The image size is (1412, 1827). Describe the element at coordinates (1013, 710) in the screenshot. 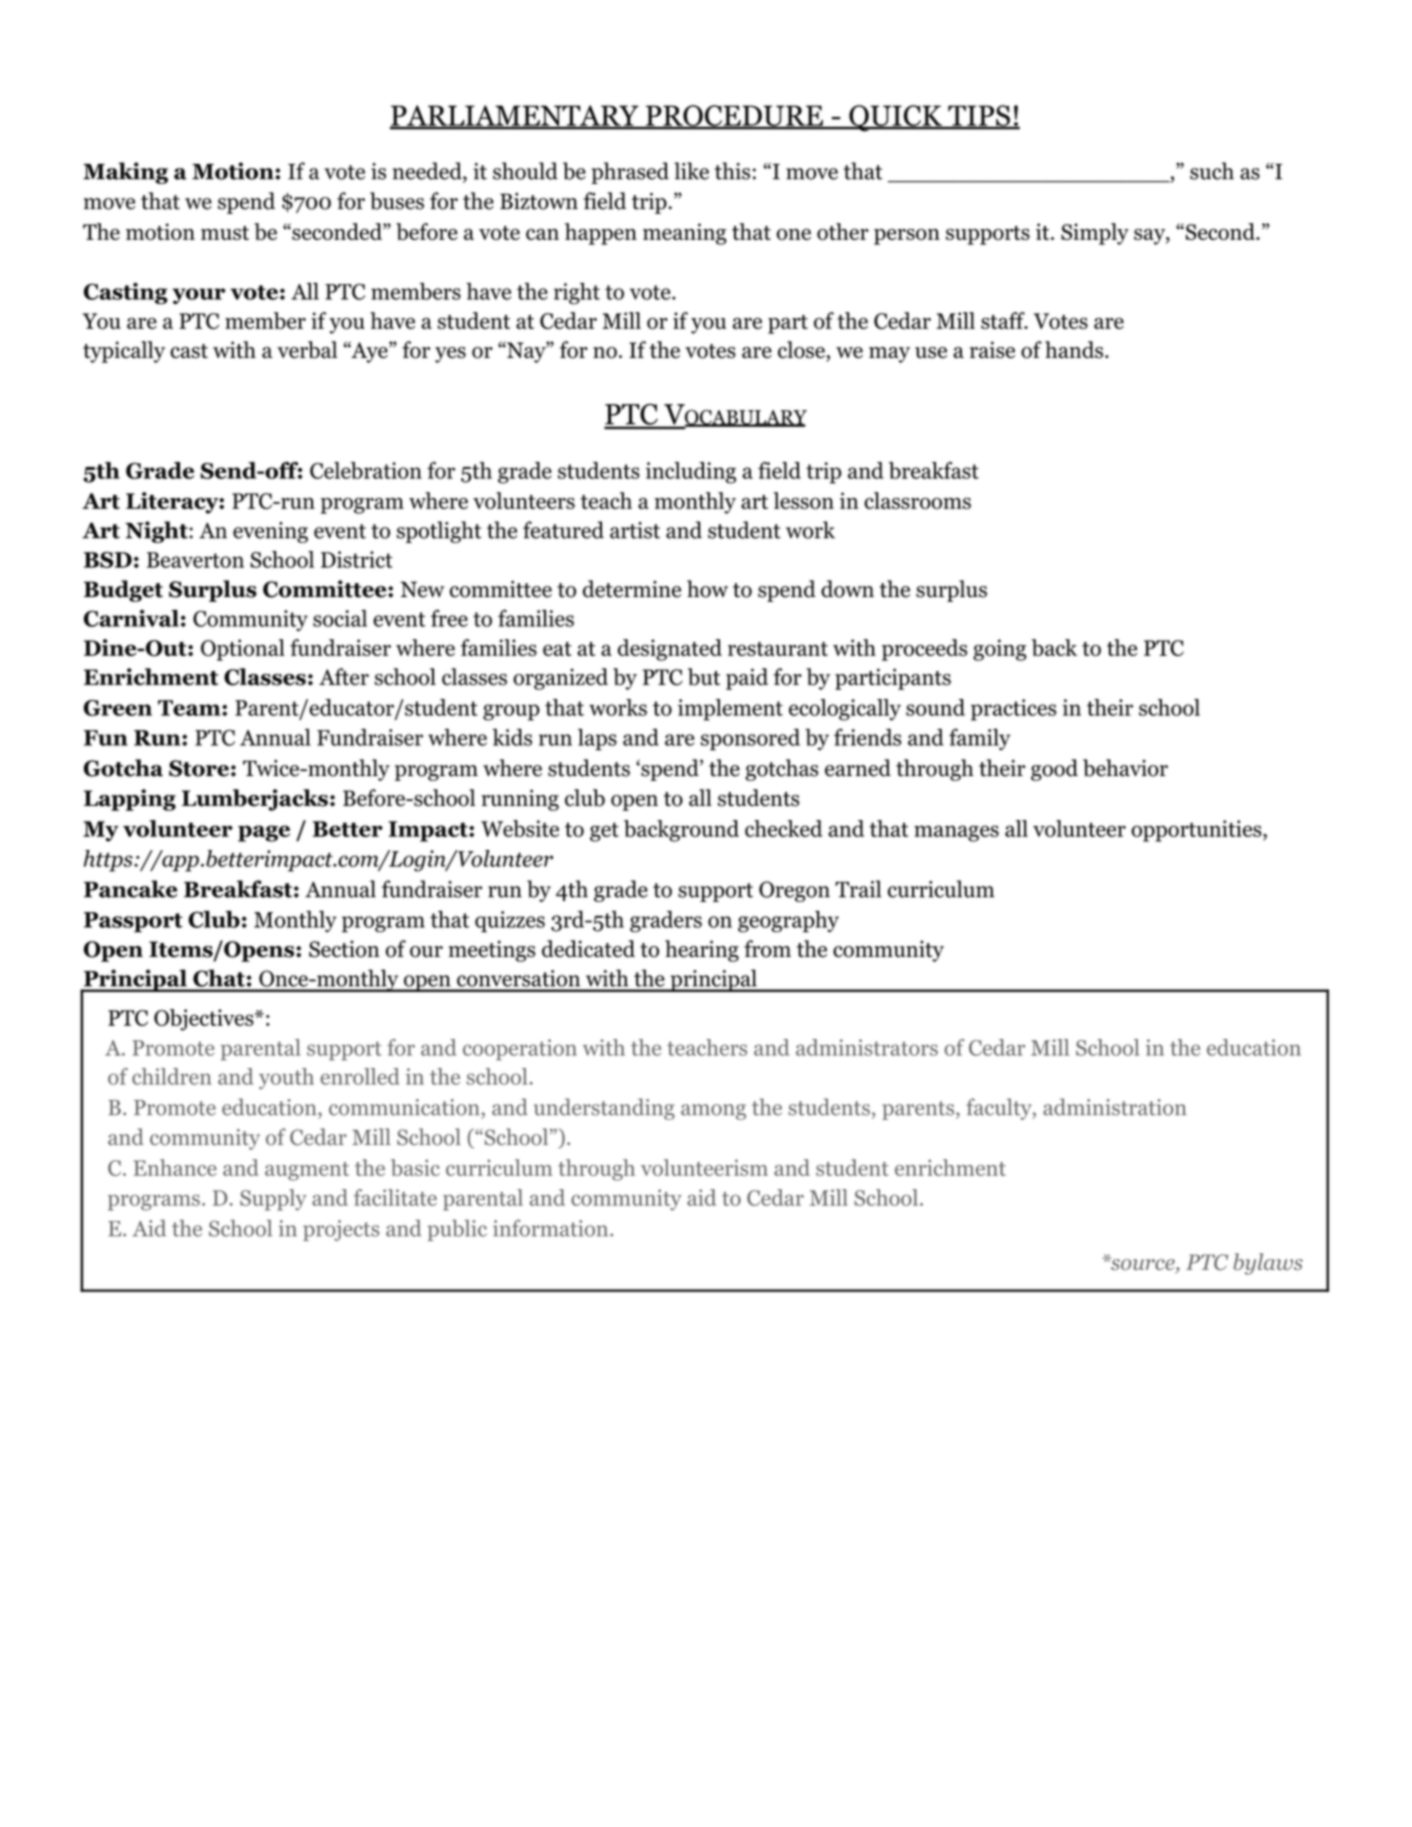

I see `practices` at that location.
